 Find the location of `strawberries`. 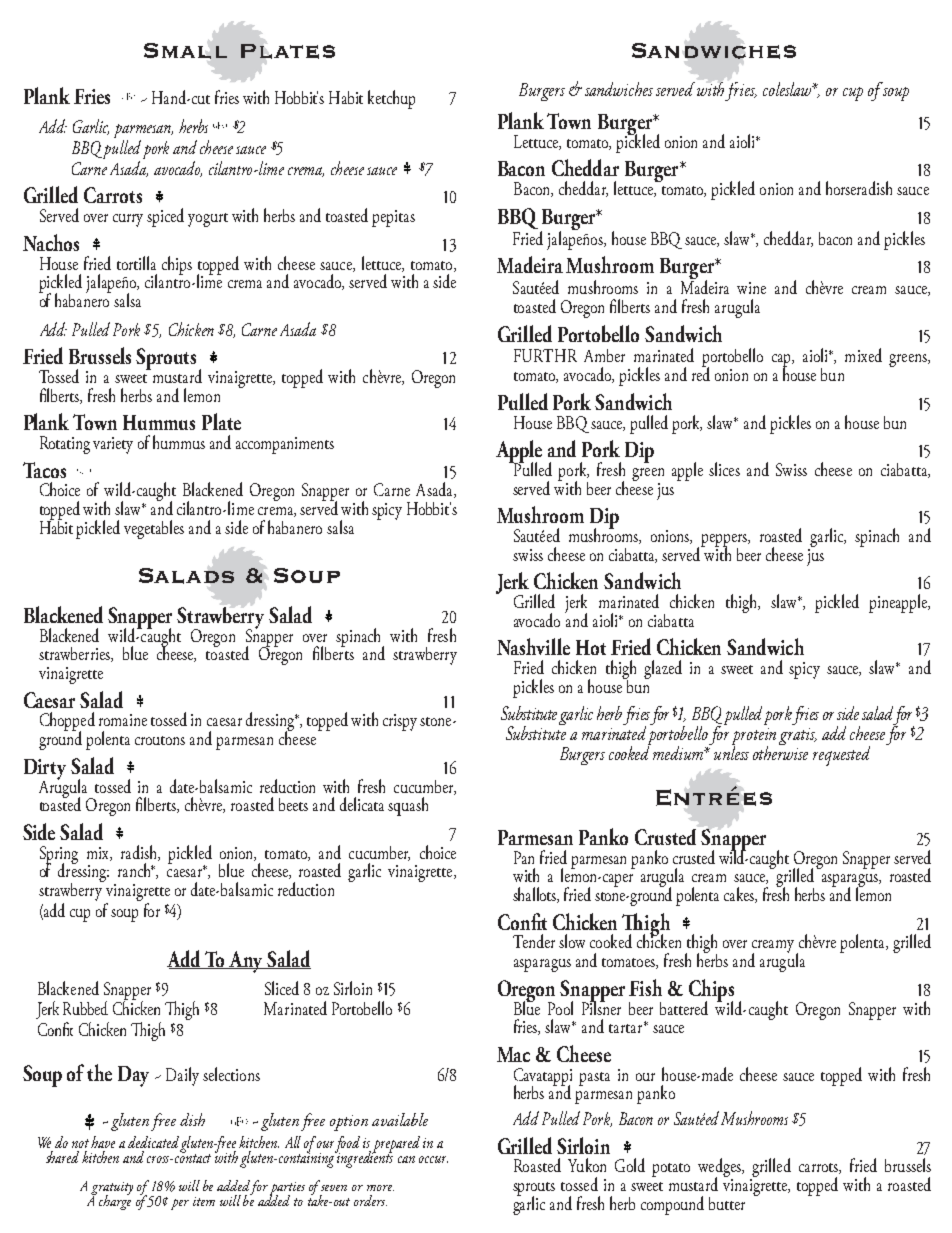

strawberries is located at coordinates (75, 654).
